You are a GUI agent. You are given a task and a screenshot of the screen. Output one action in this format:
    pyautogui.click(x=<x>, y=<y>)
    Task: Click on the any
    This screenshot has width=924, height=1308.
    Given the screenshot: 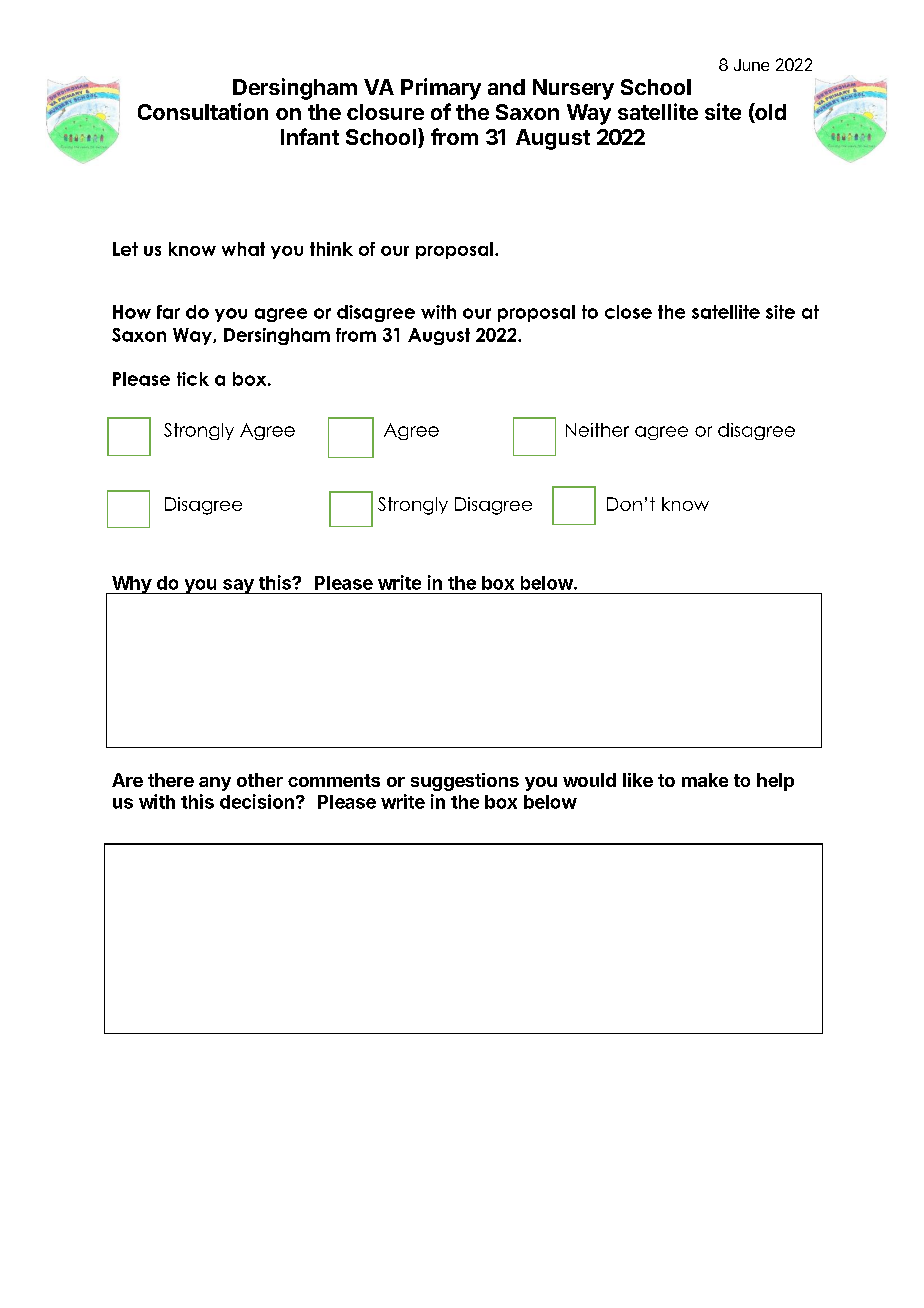 What is the action you would take?
    pyautogui.click(x=215, y=784)
